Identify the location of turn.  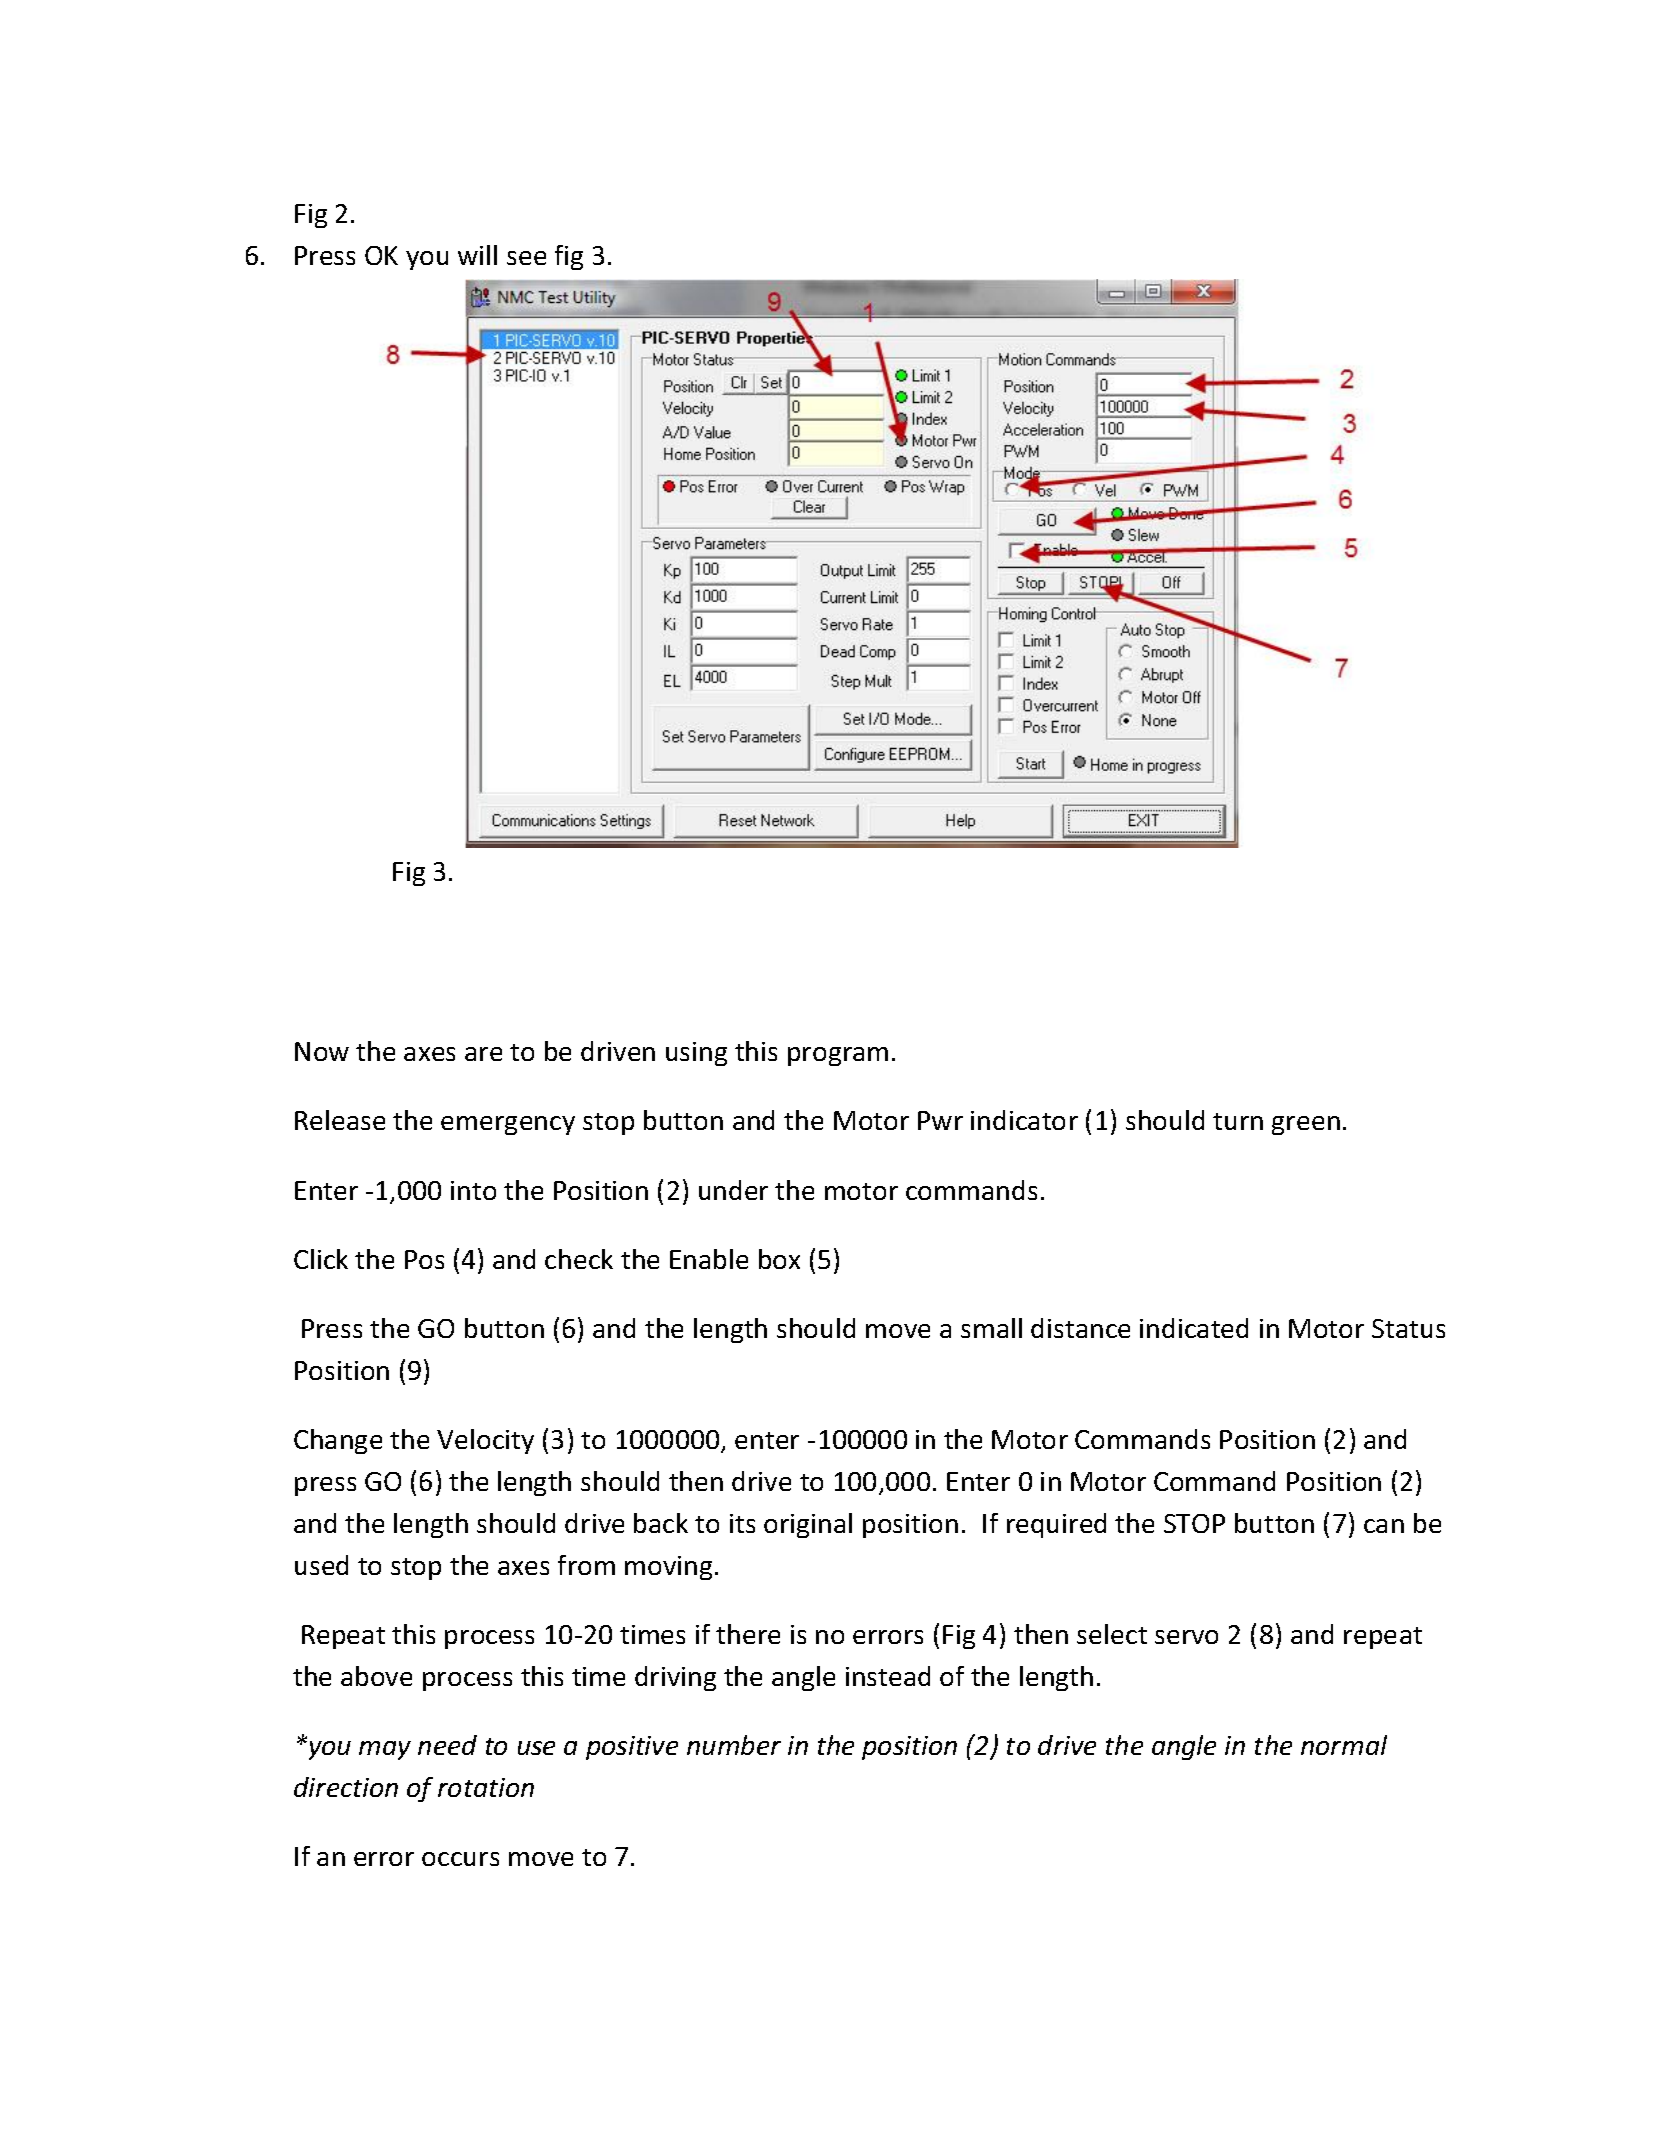
(1238, 1121).
